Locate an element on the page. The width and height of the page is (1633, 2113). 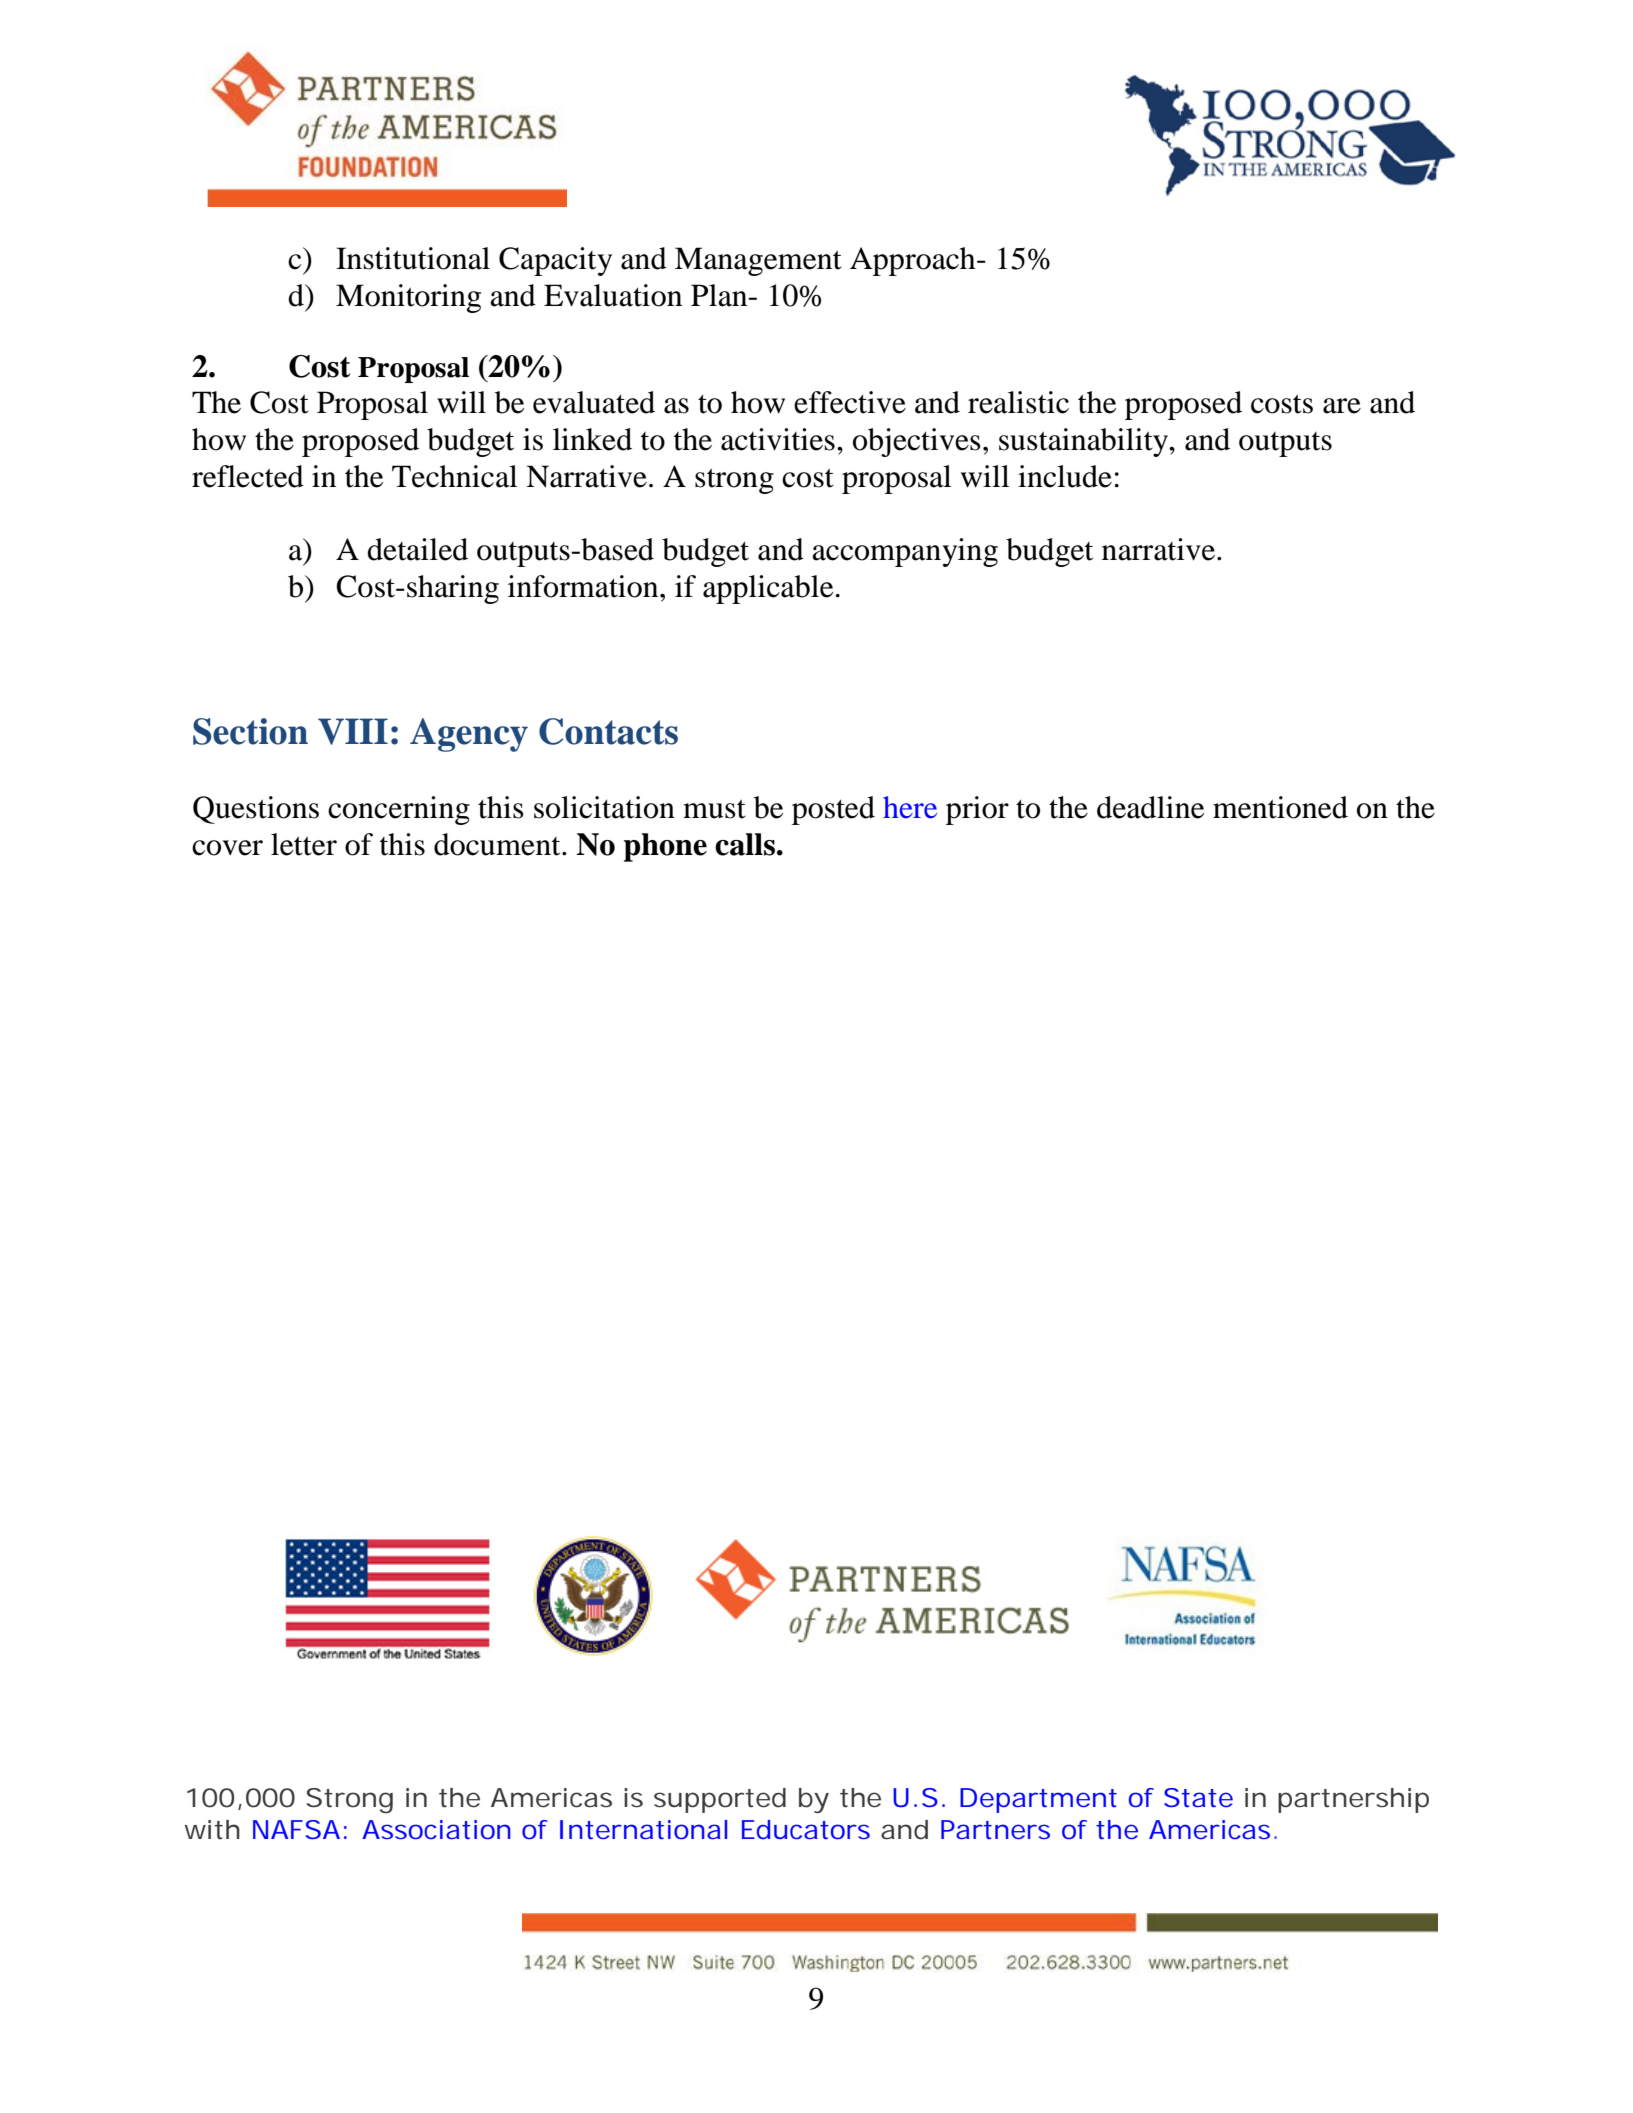
calls is located at coordinates (745, 844).
